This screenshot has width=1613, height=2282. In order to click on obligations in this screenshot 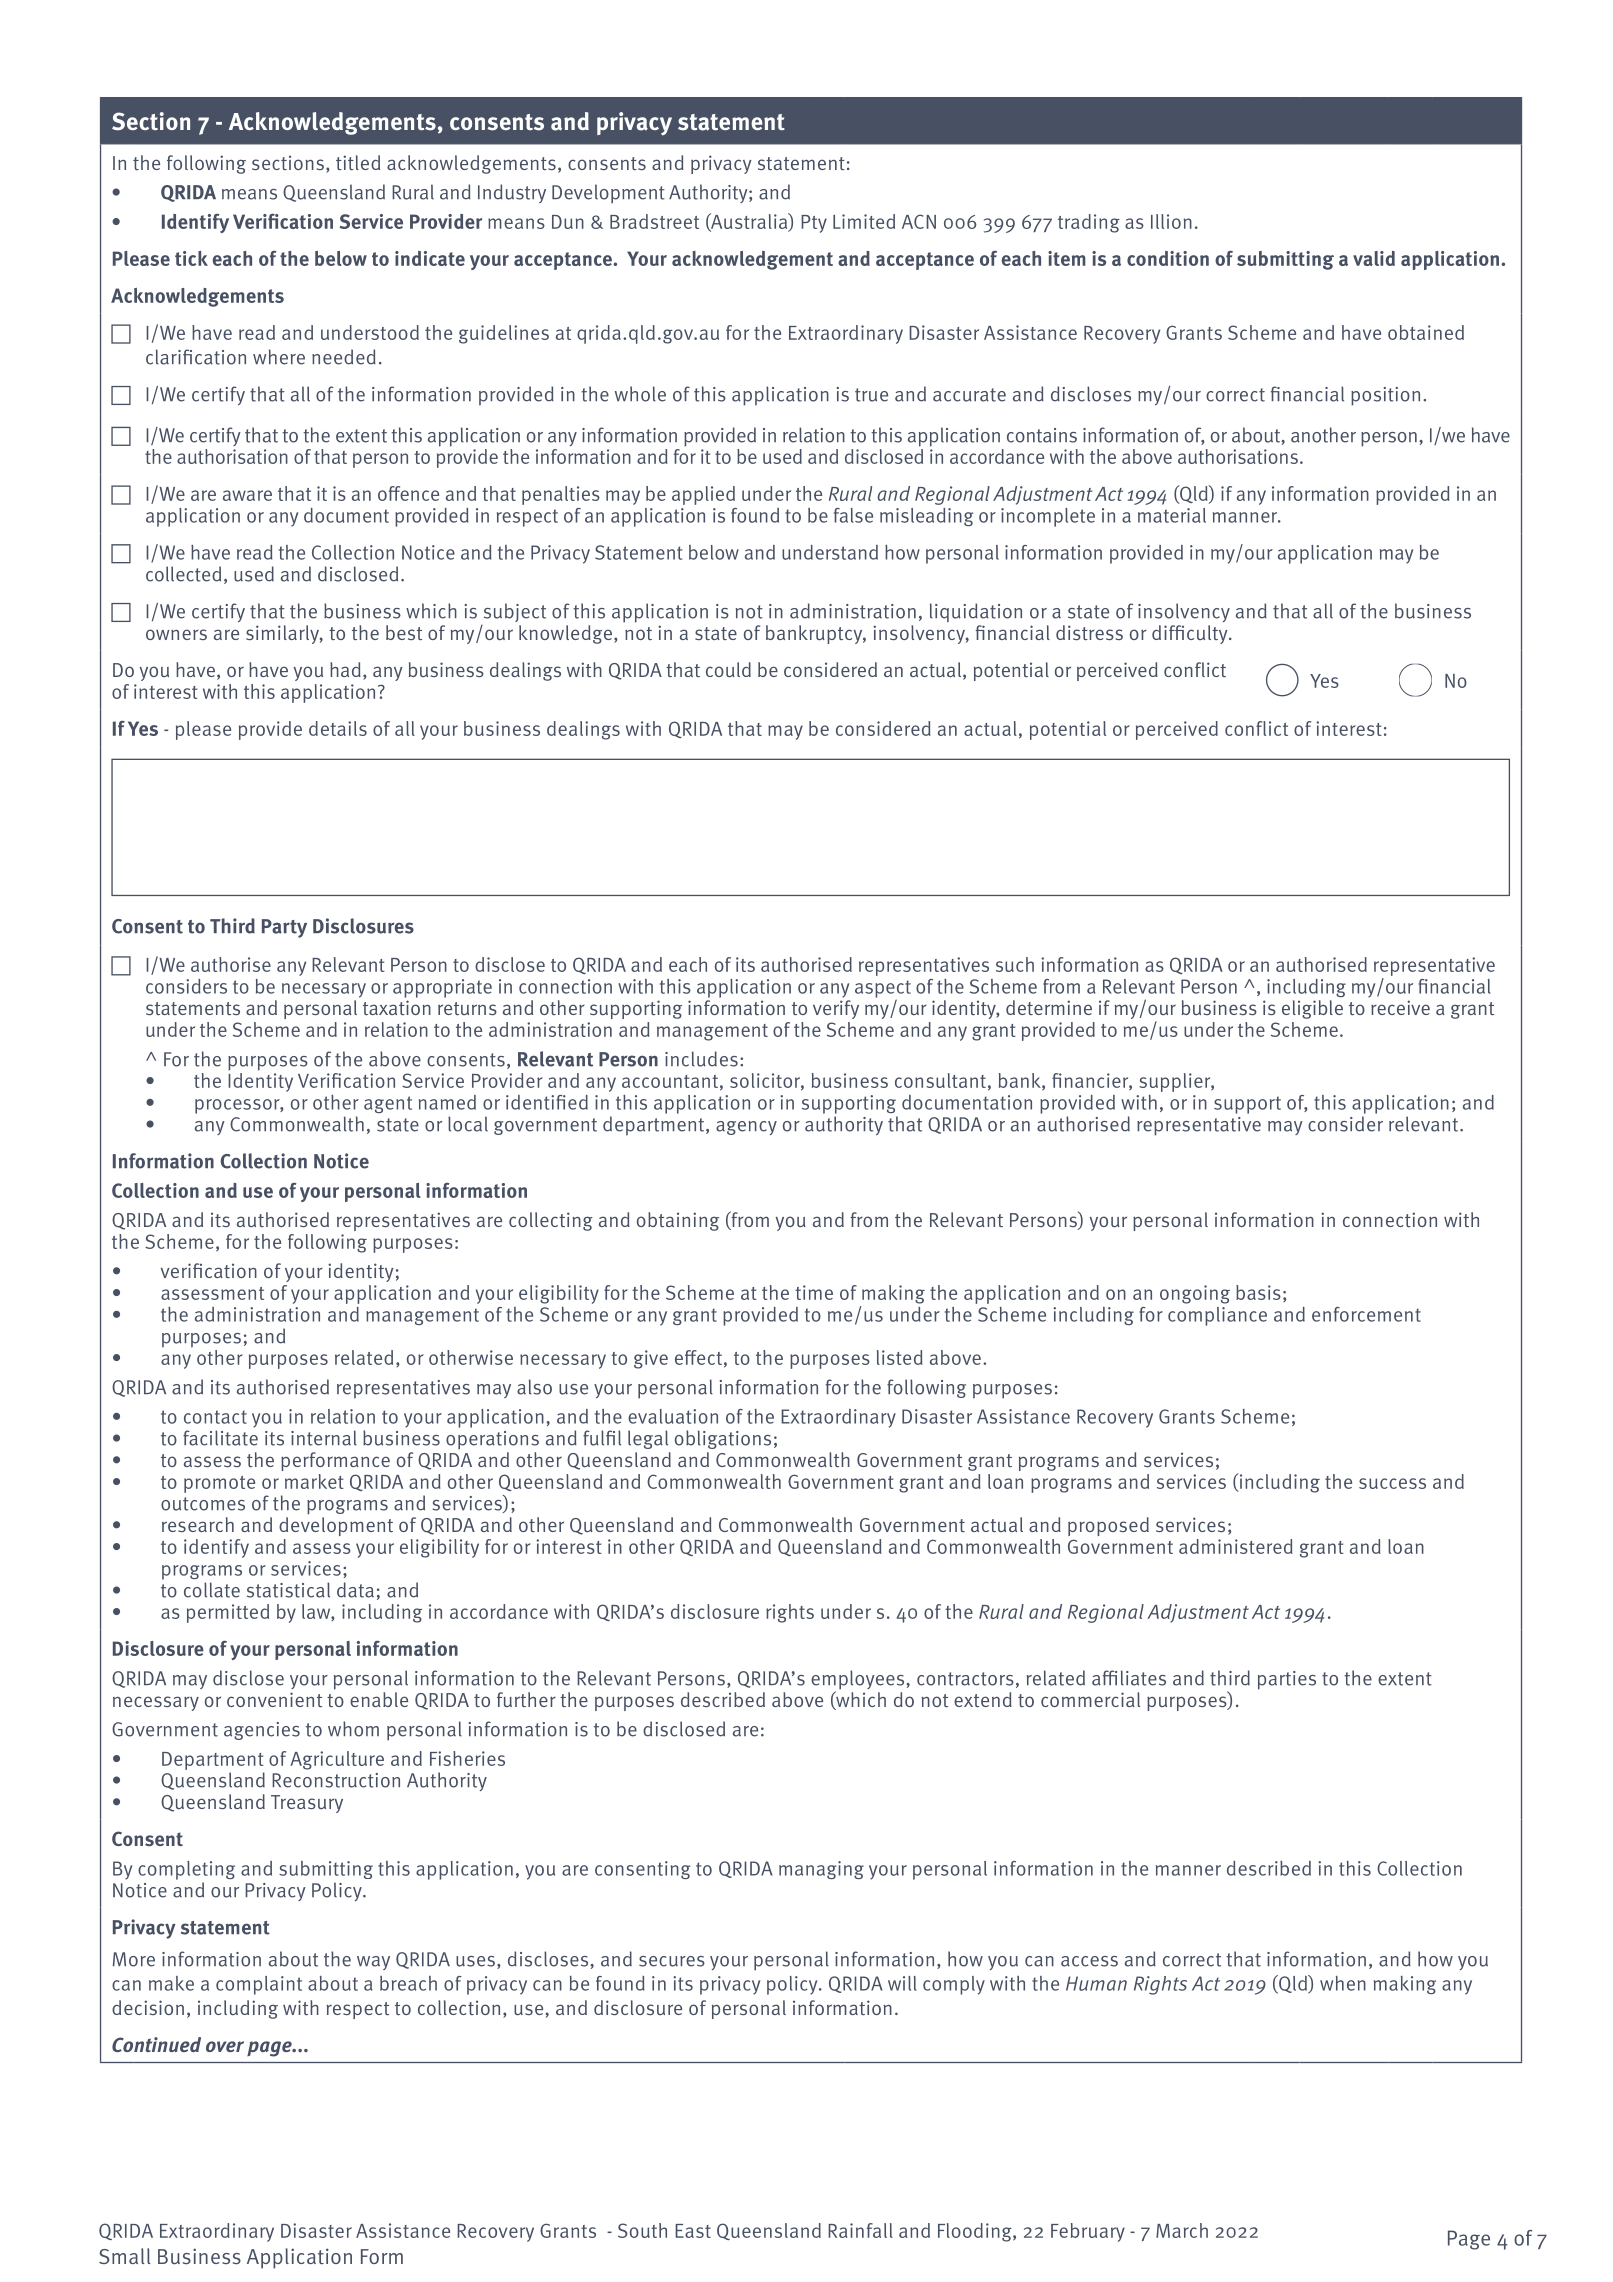, I will do `click(723, 1439)`.
